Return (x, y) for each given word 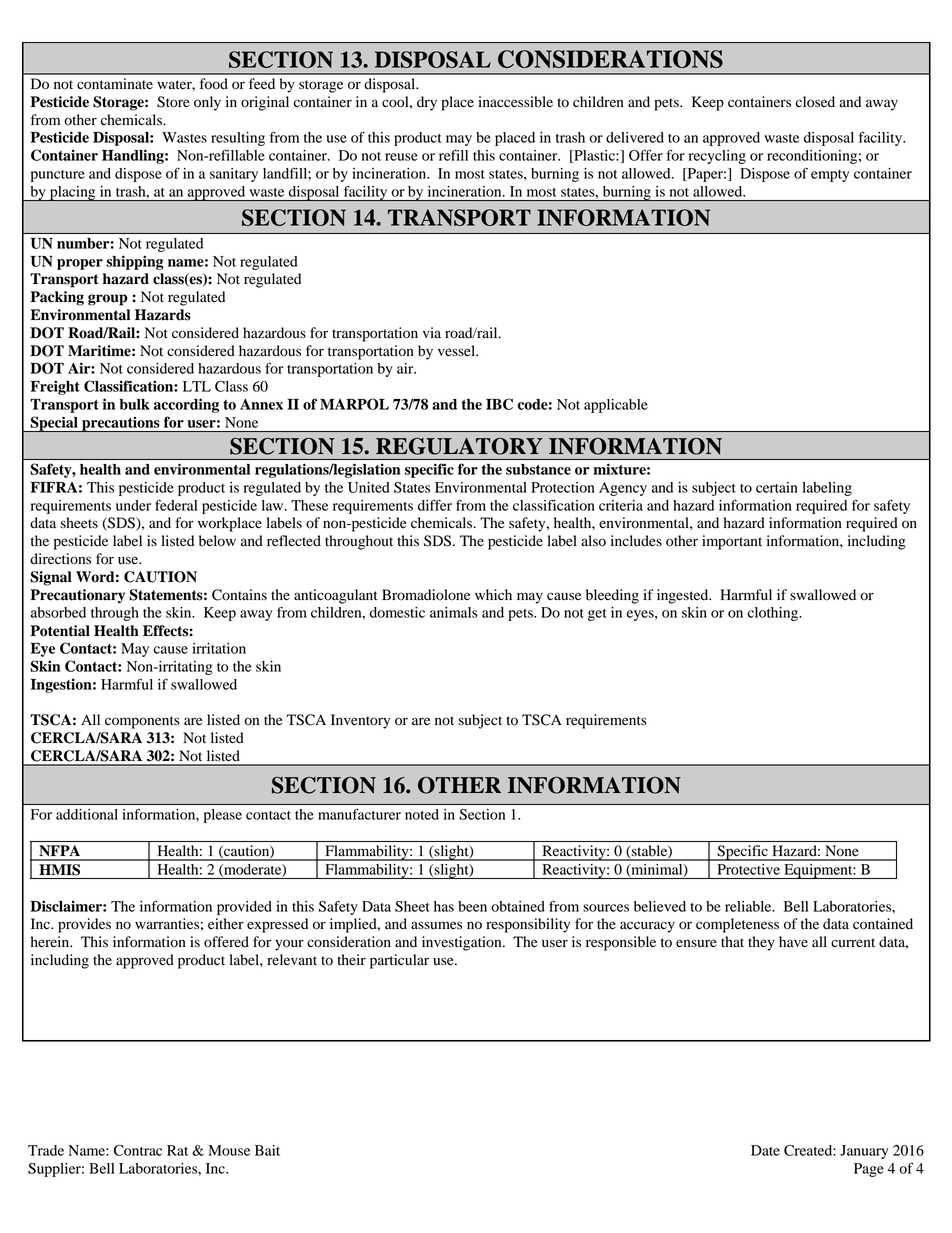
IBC (499, 404)
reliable (749, 906)
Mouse (229, 1150)
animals (454, 612)
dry (427, 103)
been (472, 906)
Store (173, 102)
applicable (616, 406)
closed (815, 102)
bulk (134, 404)
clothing (774, 614)
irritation (219, 648)
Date (765, 1150)
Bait (267, 1150)
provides (84, 925)
